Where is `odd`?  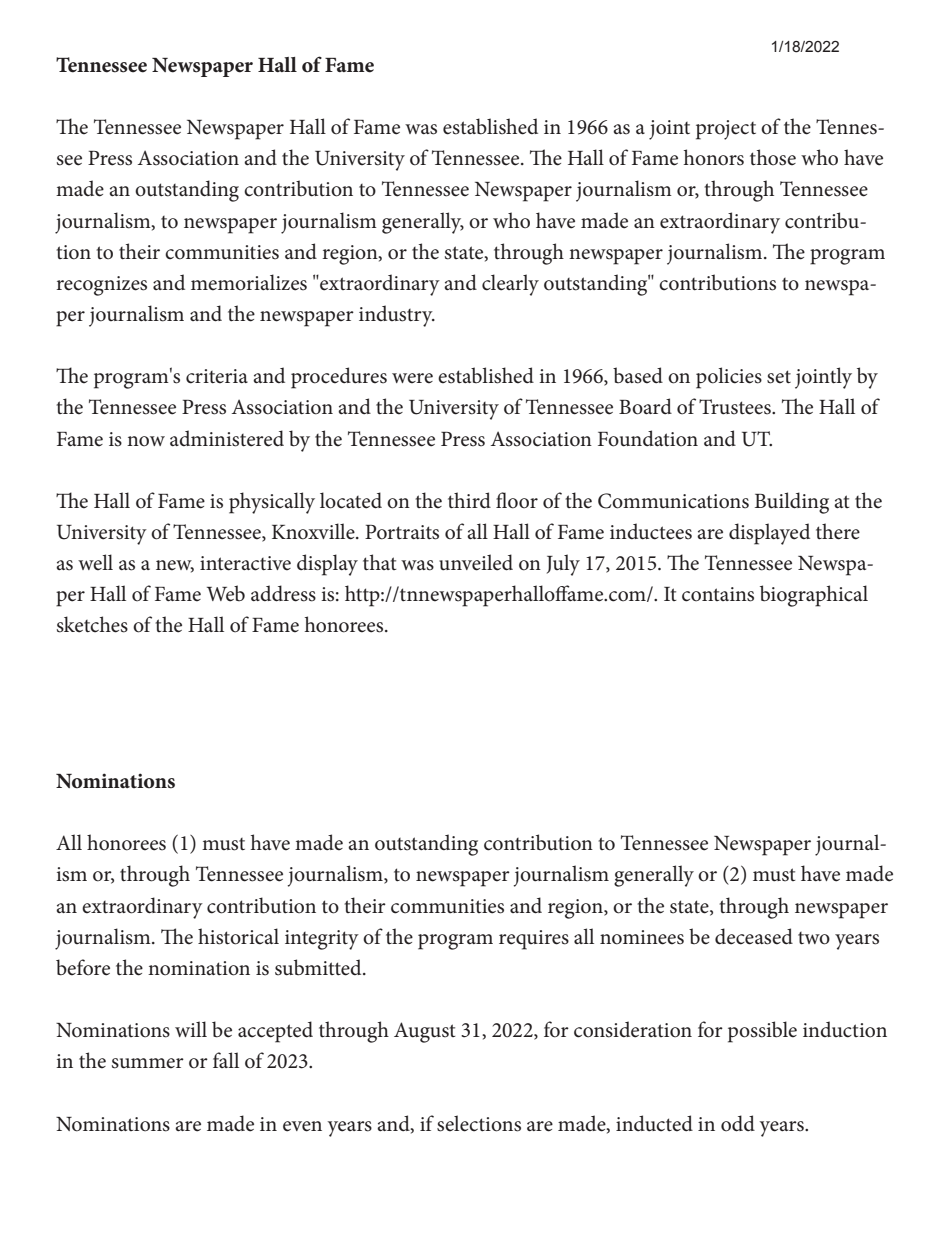 odd is located at coordinates (738, 1123).
